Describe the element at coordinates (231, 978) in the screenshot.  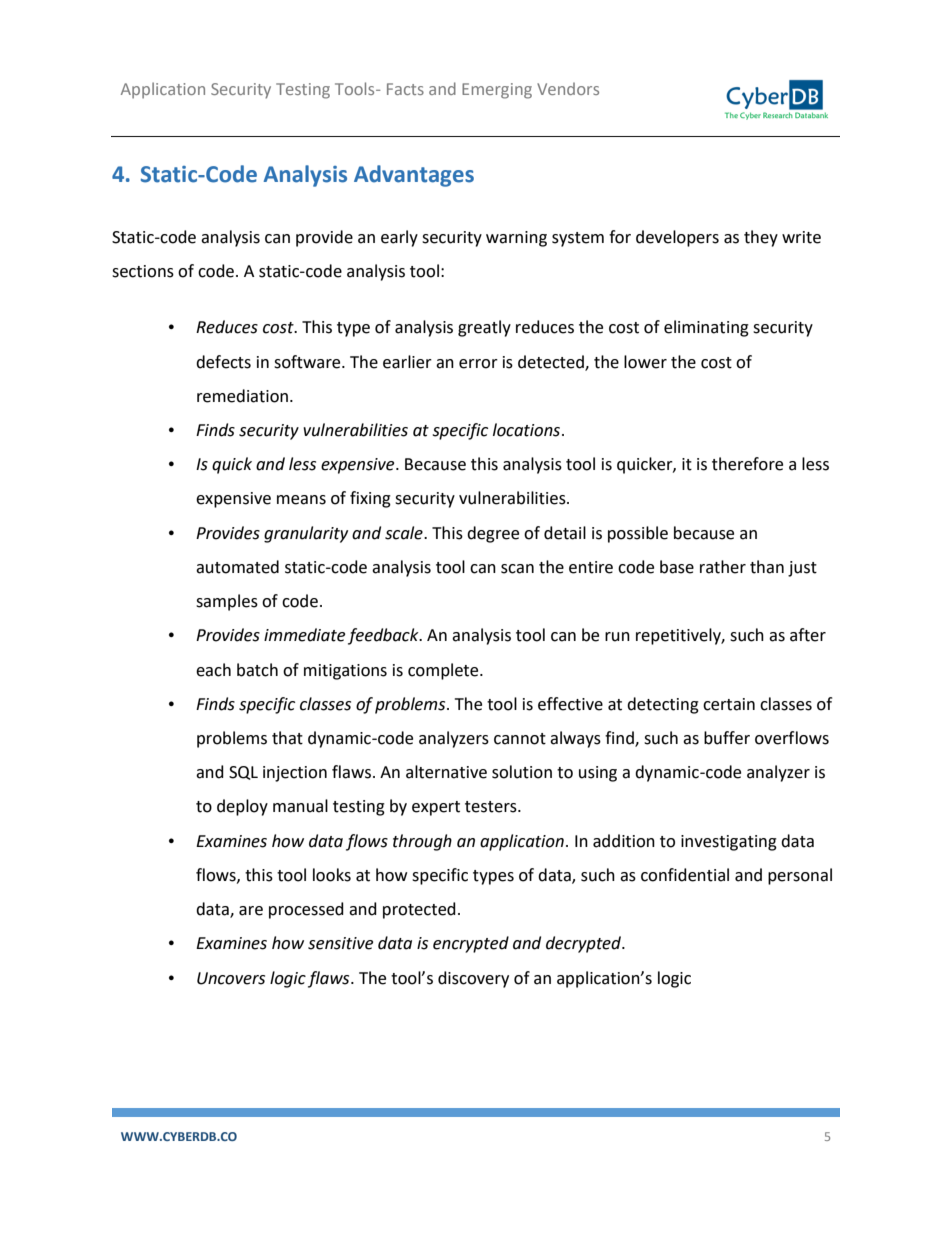
I see `Uncovers` at that location.
